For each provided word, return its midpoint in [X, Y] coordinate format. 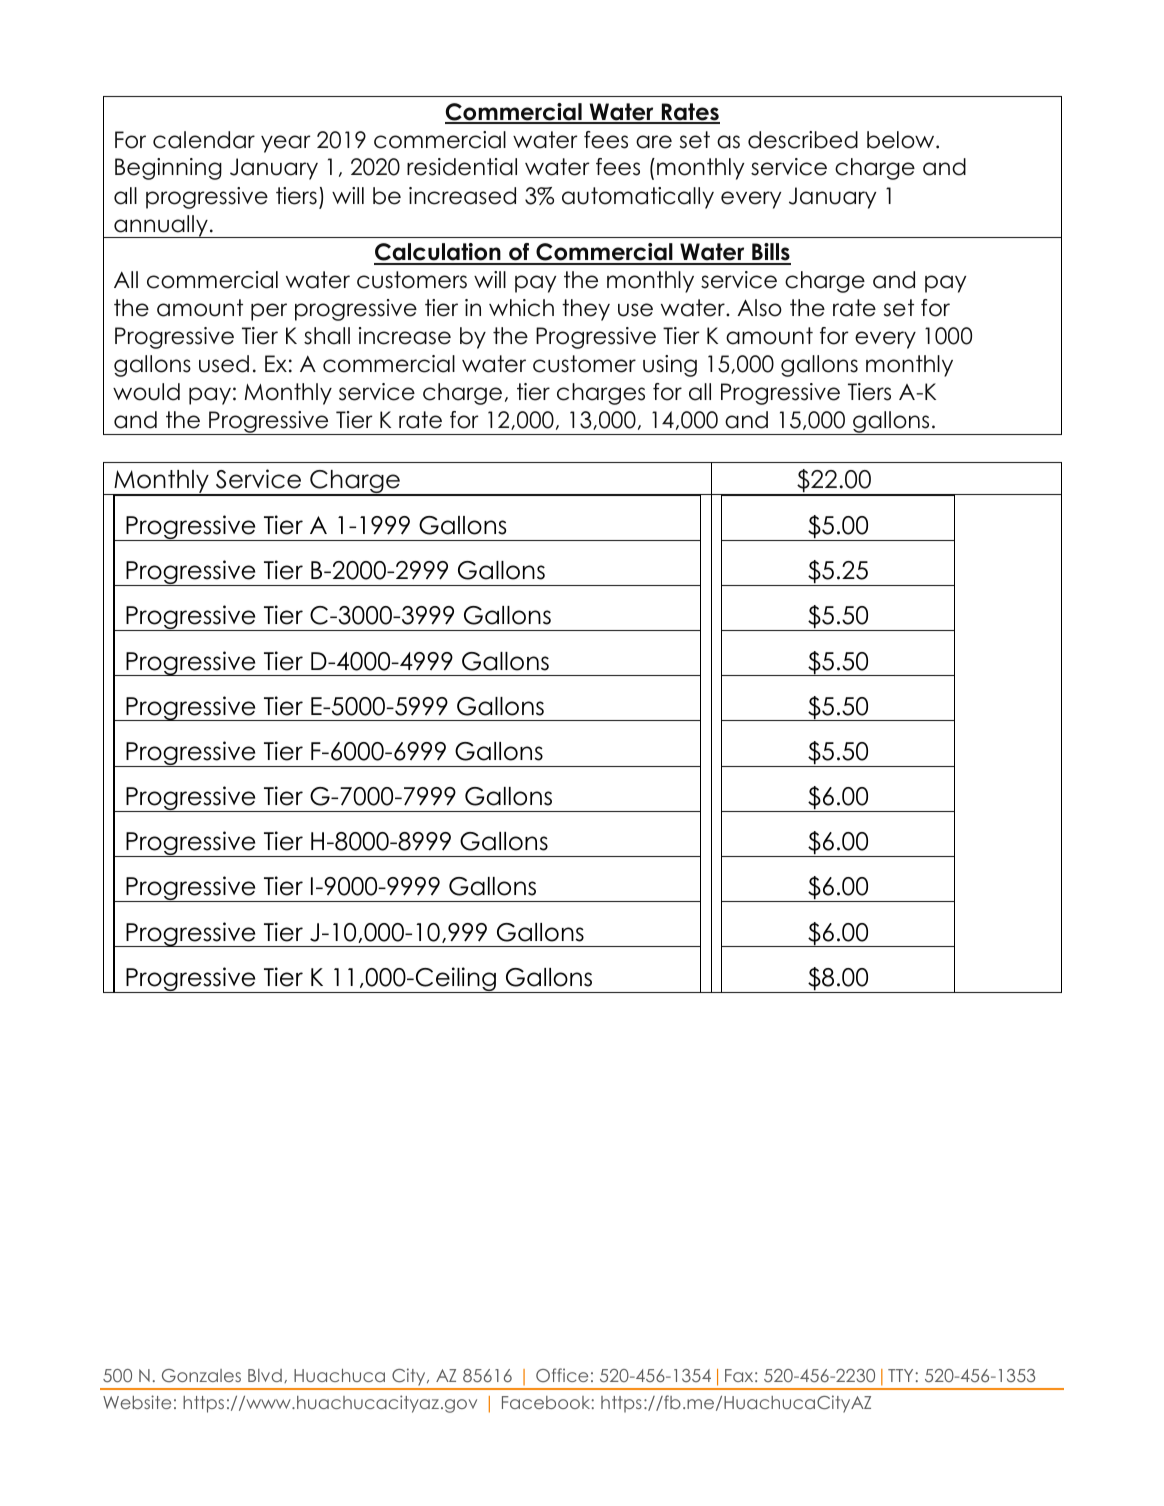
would [146, 392]
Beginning [168, 169]
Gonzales [201, 1376]
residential [462, 167]
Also [759, 308]
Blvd [265, 1375]
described [803, 140]
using [670, 366]
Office [562, 1375]
